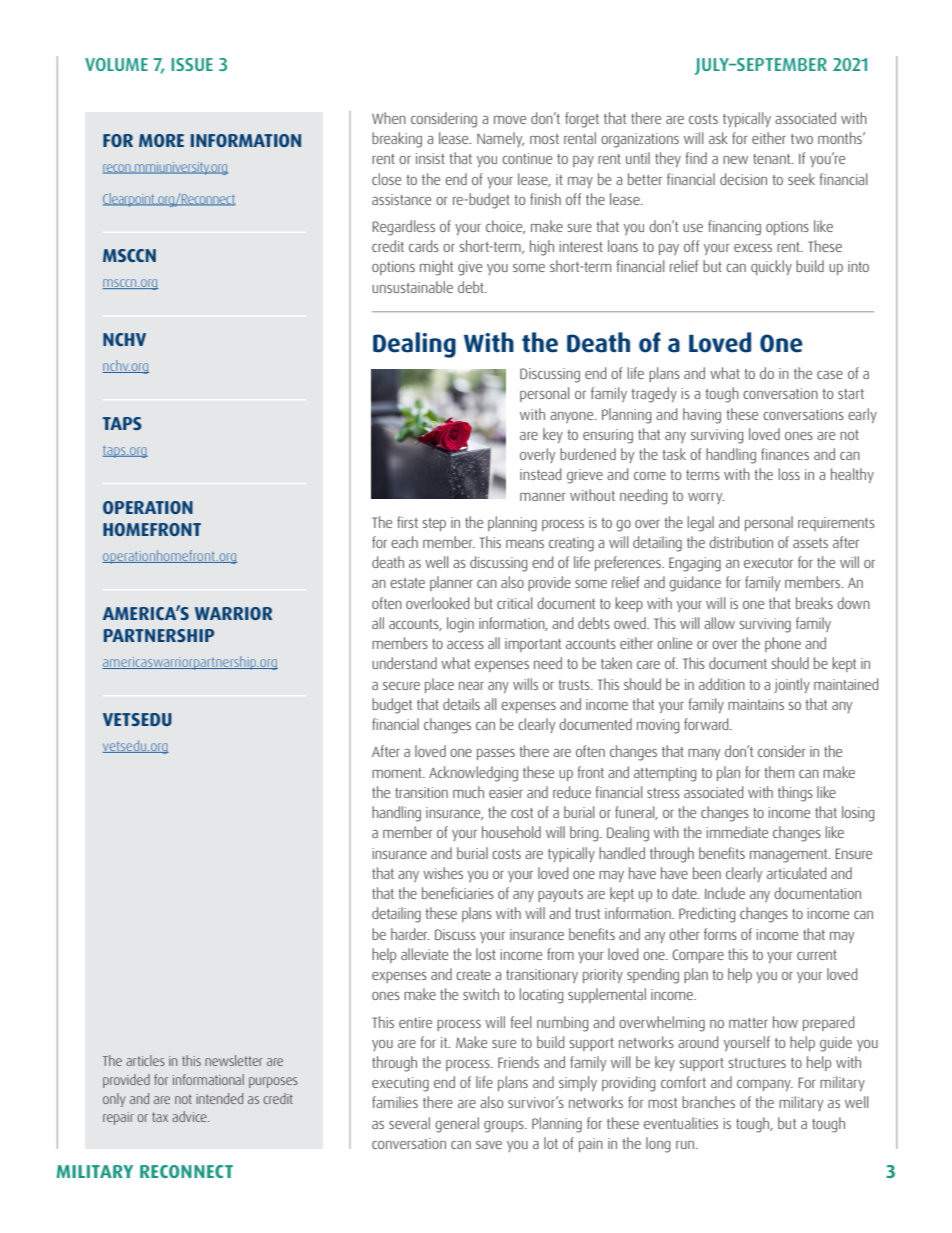 This document has width=952, height=1233. I want to click on company, so click(765, 1085).
